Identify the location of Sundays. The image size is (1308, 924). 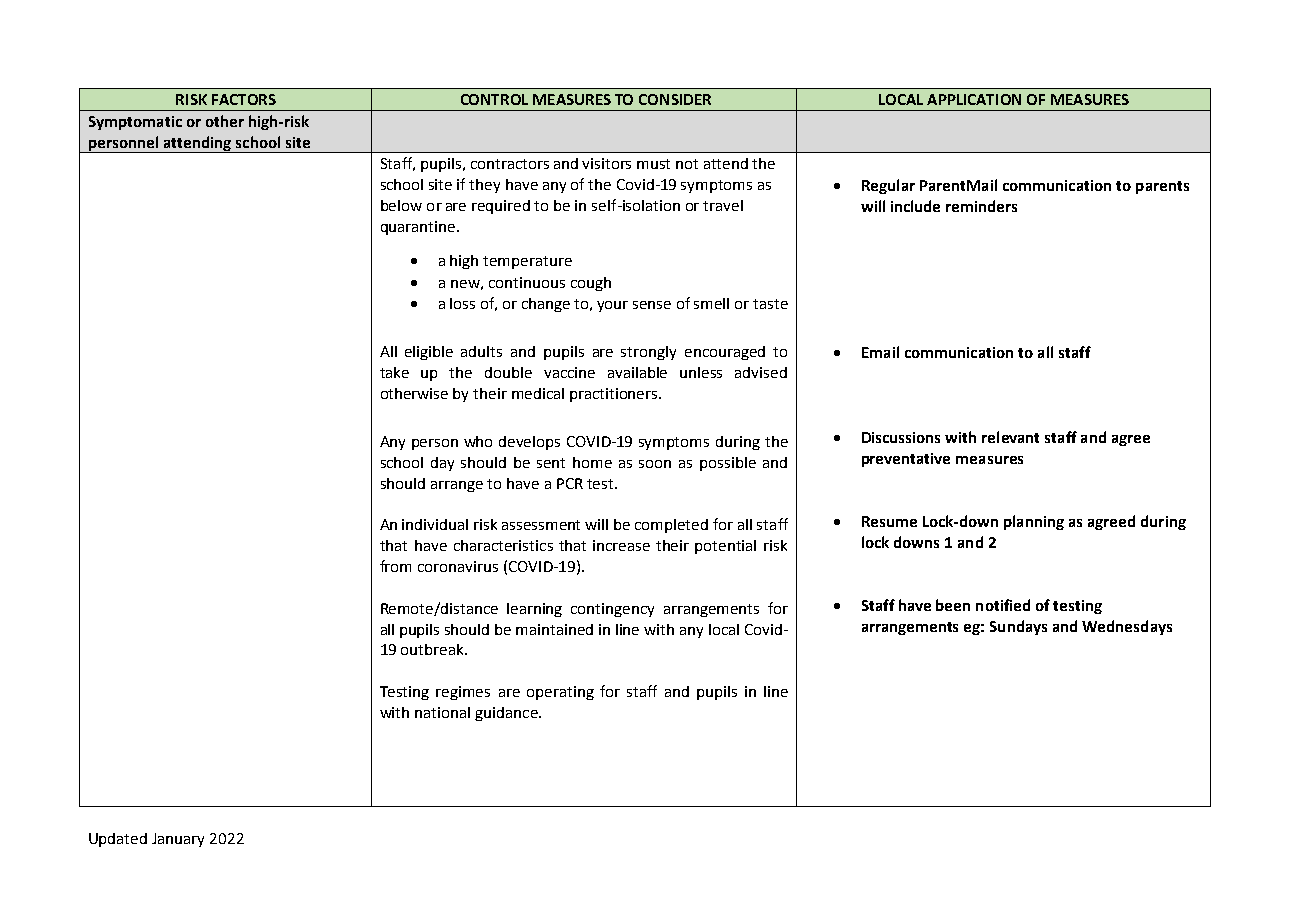
(1018, 627).
